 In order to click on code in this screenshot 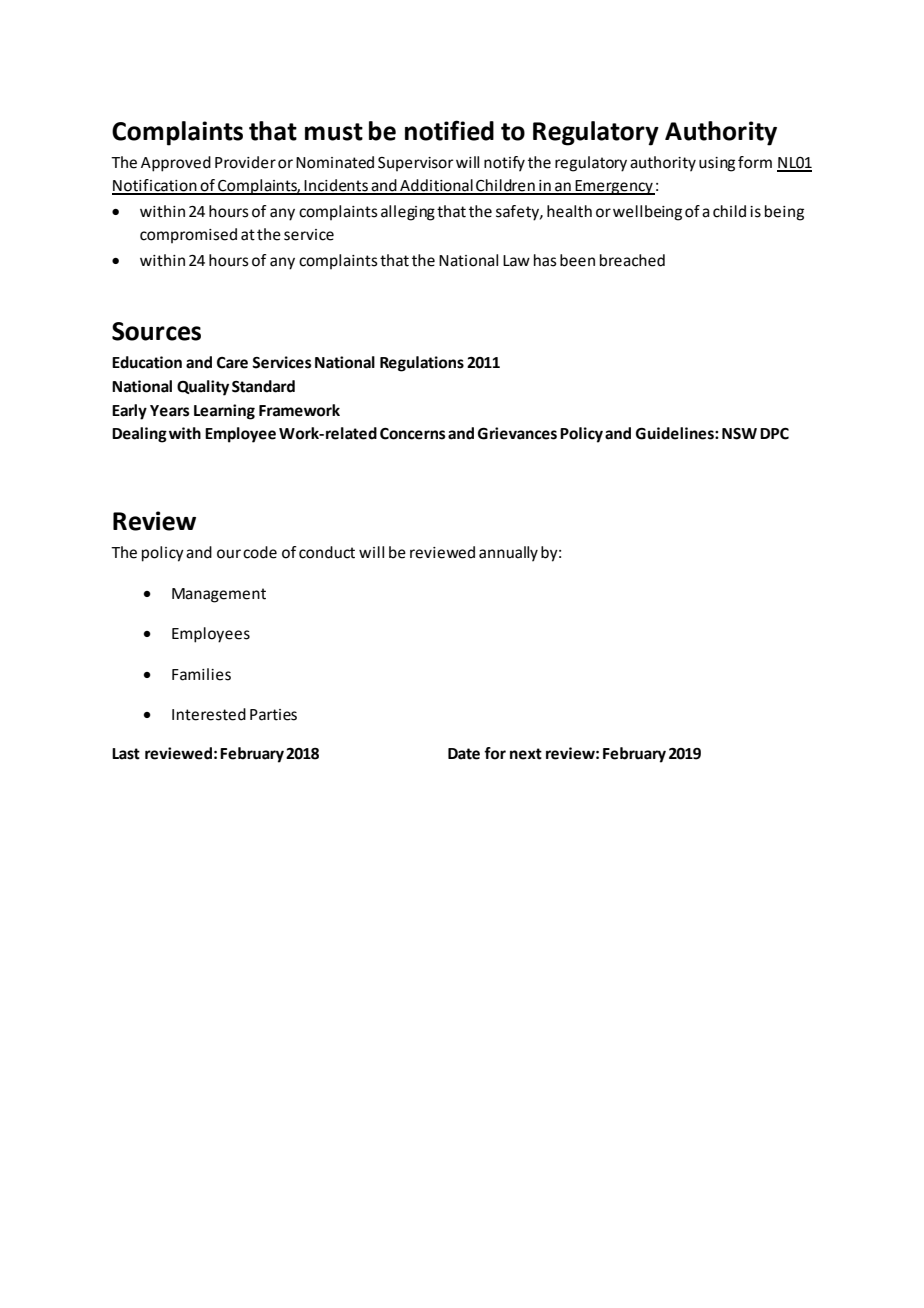, I will do `click(260, 552)`.
